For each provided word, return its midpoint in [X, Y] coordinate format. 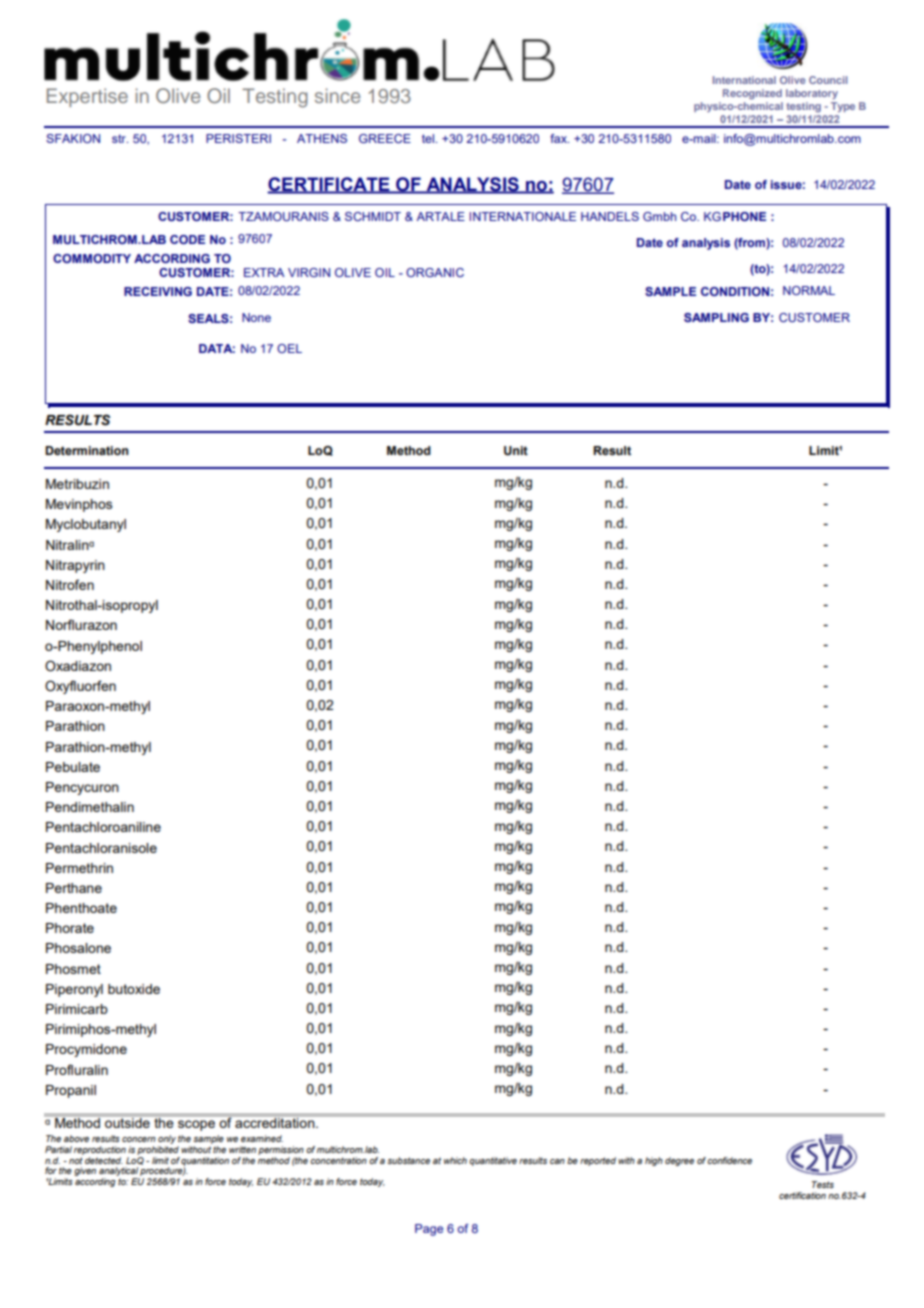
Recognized [752, 94]
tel [428, 138]
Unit [516, 451]
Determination [86, 450]
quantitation [205, 1162]
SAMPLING [716, 317]
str [120, 138]
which [455, 1160]
